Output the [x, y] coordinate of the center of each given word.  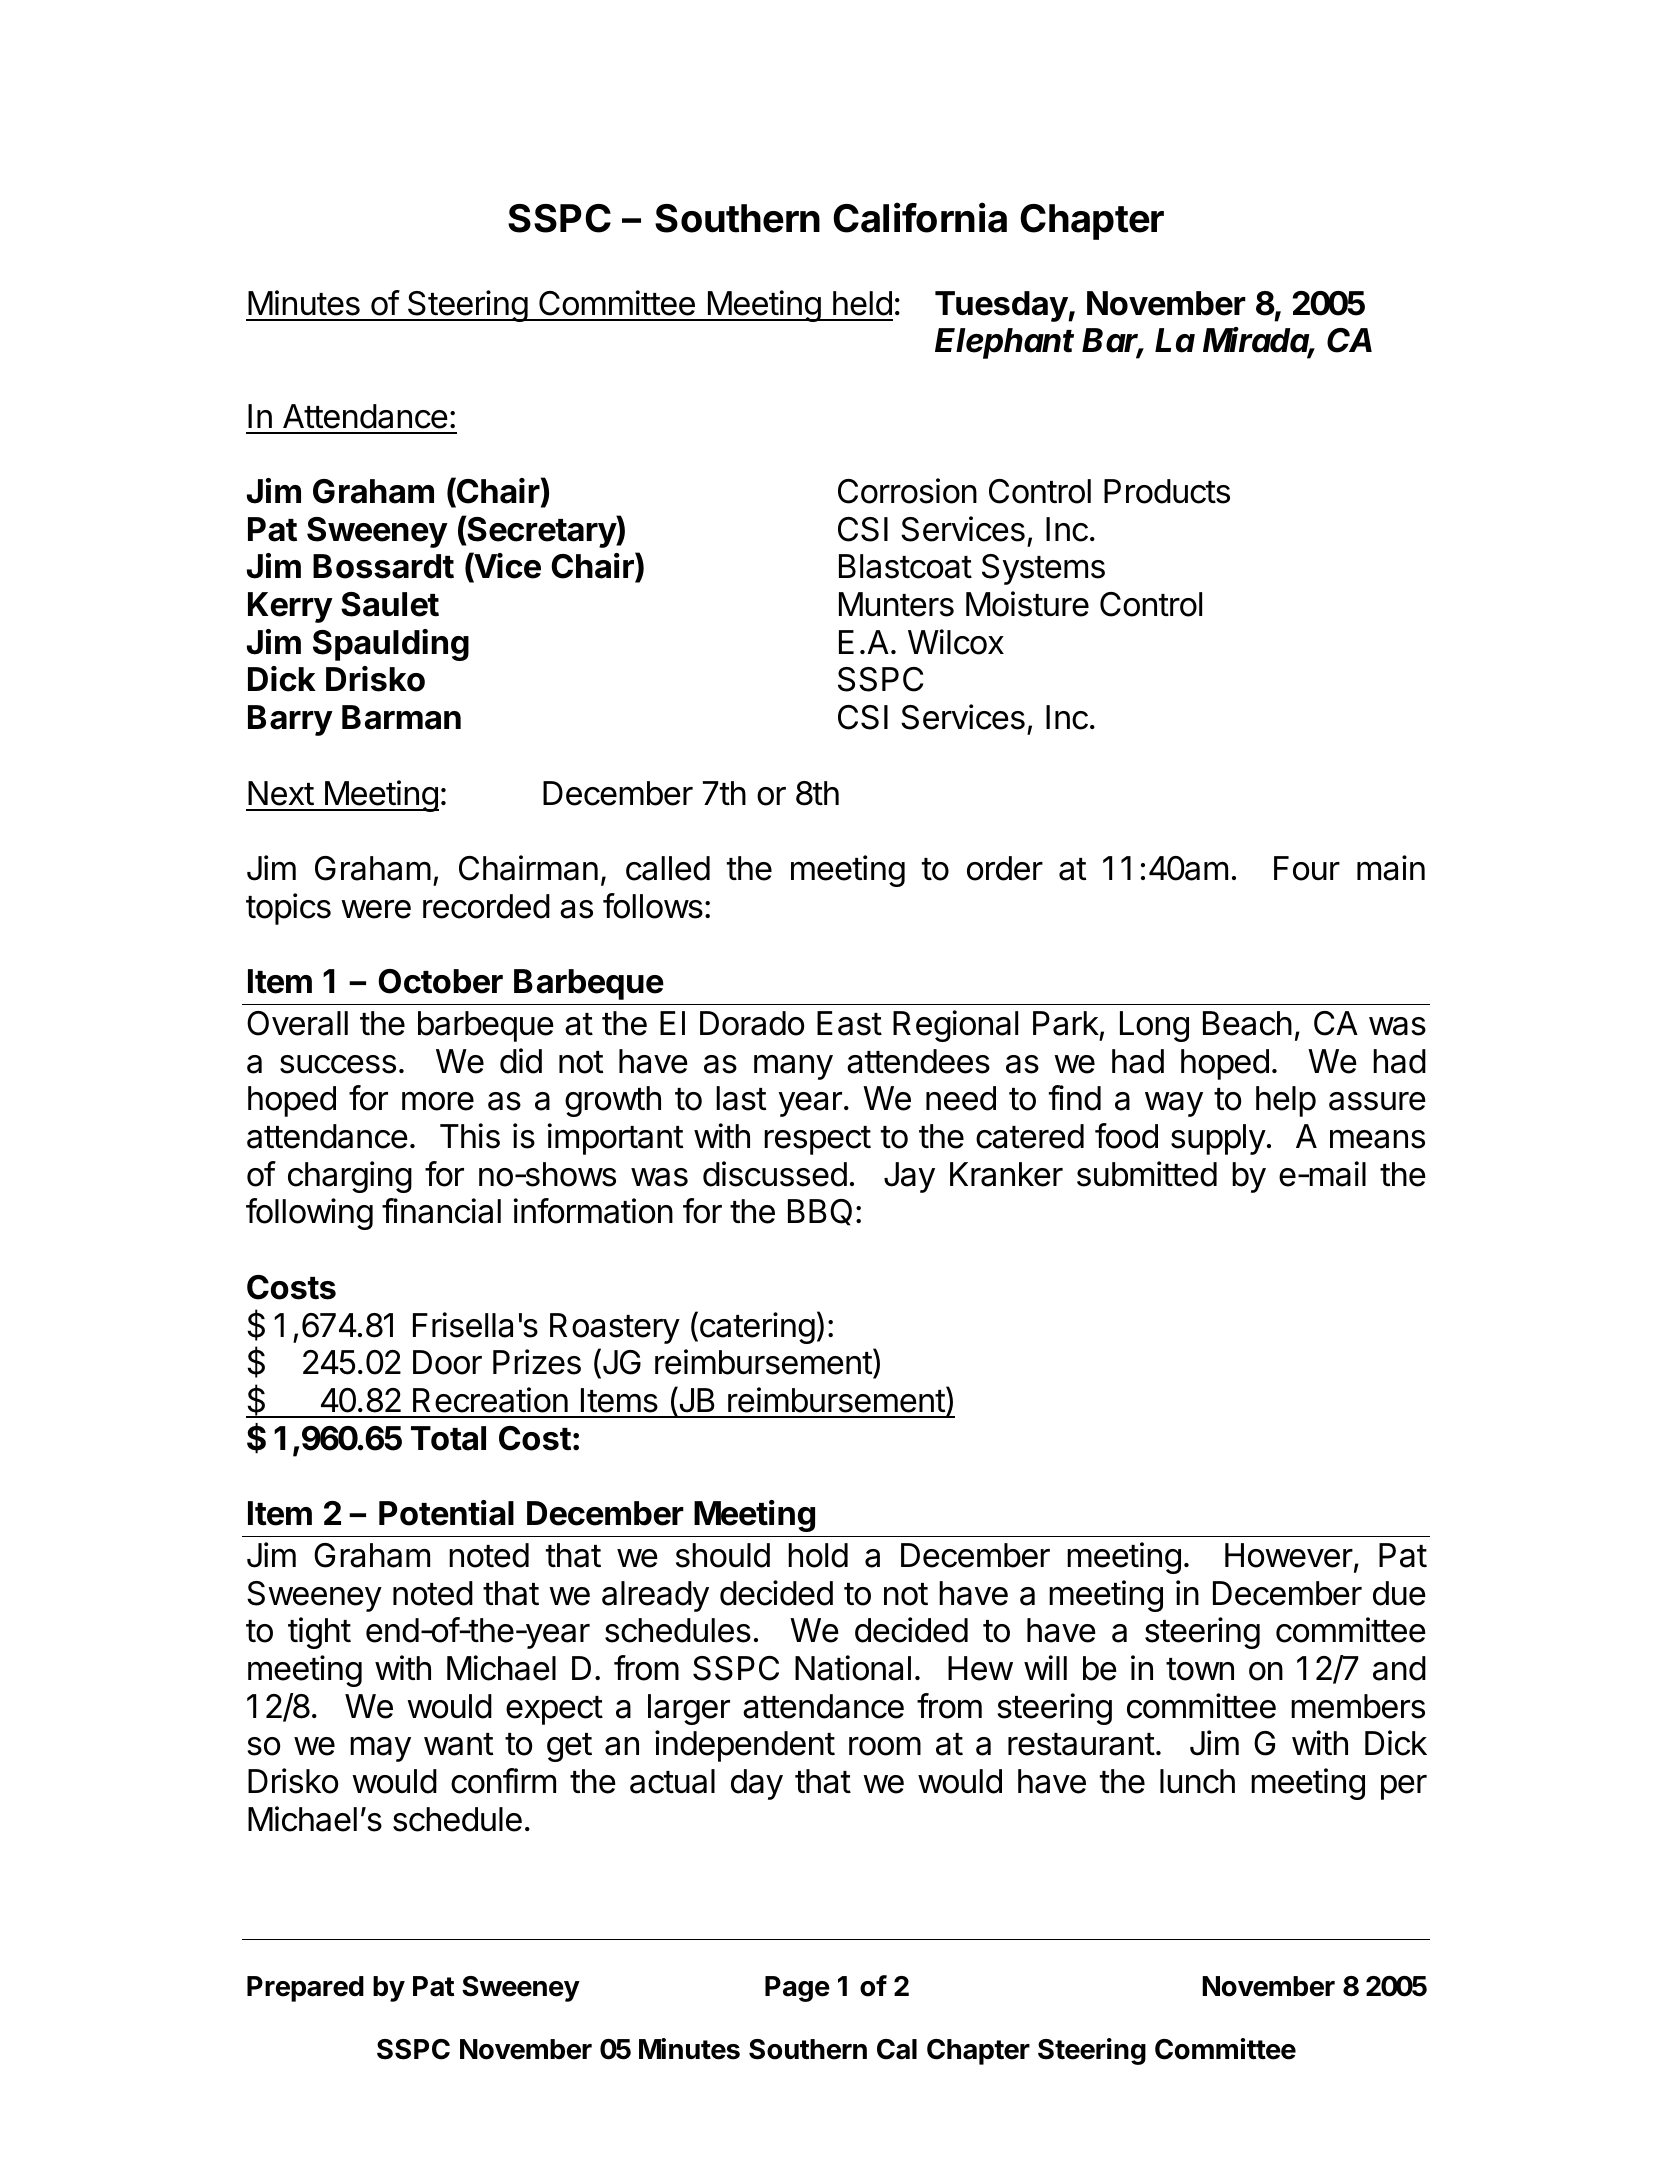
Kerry [290, 607]
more [438, 1101]
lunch [1197, 1781]
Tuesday [1002, 306]
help [1286, 1101]
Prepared [305, 1989]
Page [797, 1989]
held [862, 303]
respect [817, 1140]
